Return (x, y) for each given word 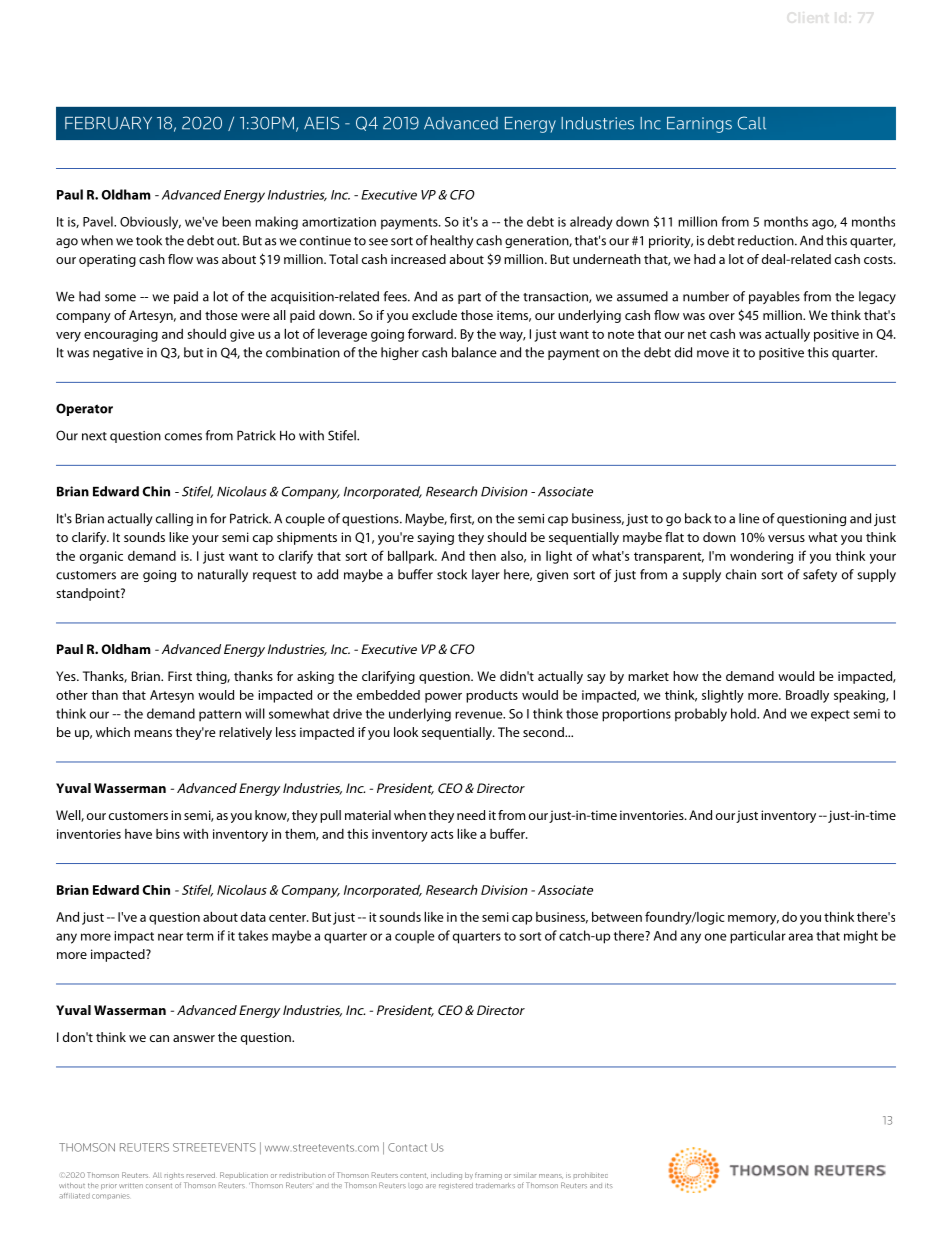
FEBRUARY (108, 123)
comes (183, 437)
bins (168, 834)
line (749, 518)
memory (753, 920)
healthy (452, 241)
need (471, 815)
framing (488, 1176)
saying (435, 538)
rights (174, 1176)
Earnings (699, 125)
